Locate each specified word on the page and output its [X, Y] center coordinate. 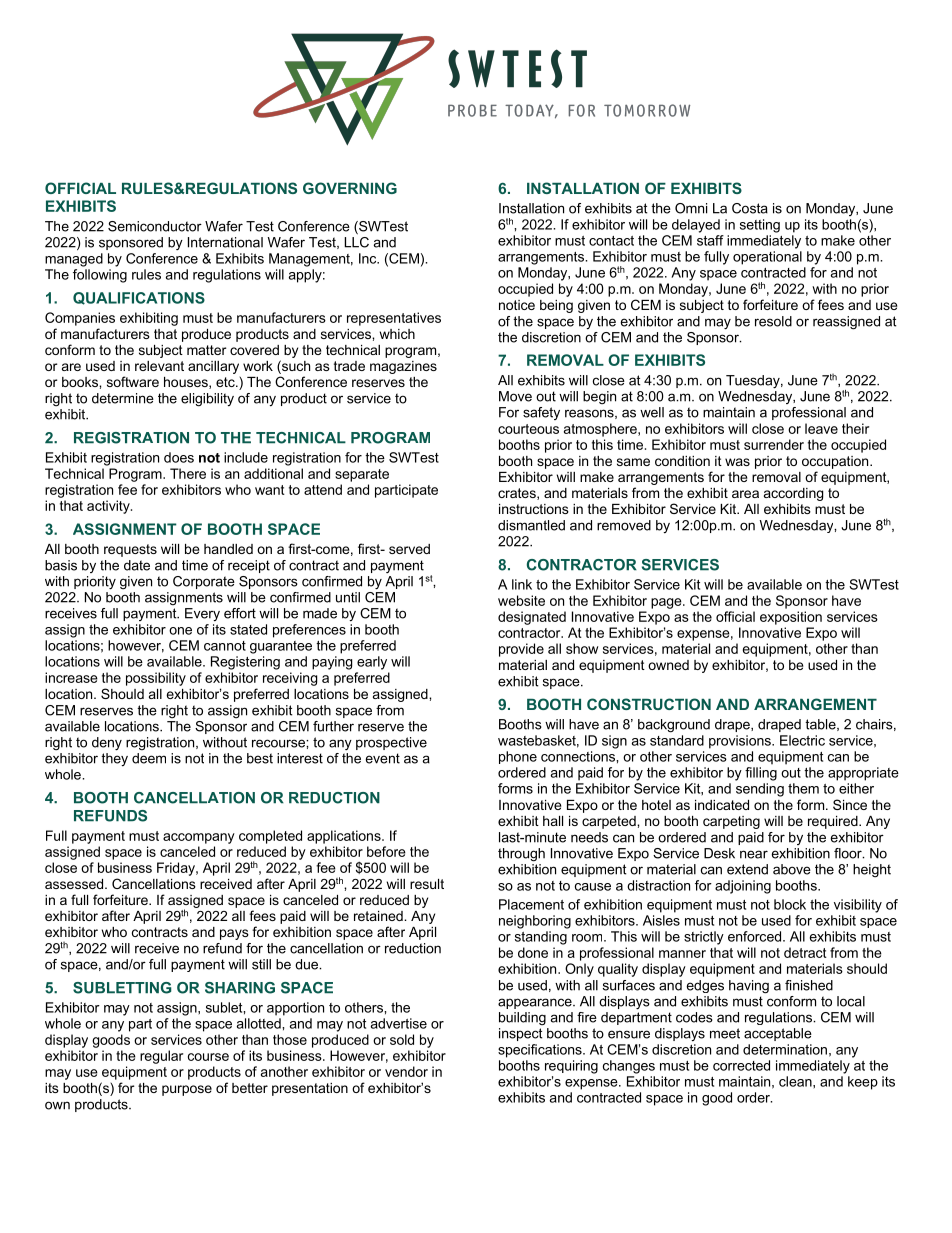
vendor [406, 1071]
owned [668, 665]
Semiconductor [155, 226]
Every [202, 614]
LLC [356, 242]
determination [785, 1049]
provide [521, 650]
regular [161, 1057]
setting [760, 226]
